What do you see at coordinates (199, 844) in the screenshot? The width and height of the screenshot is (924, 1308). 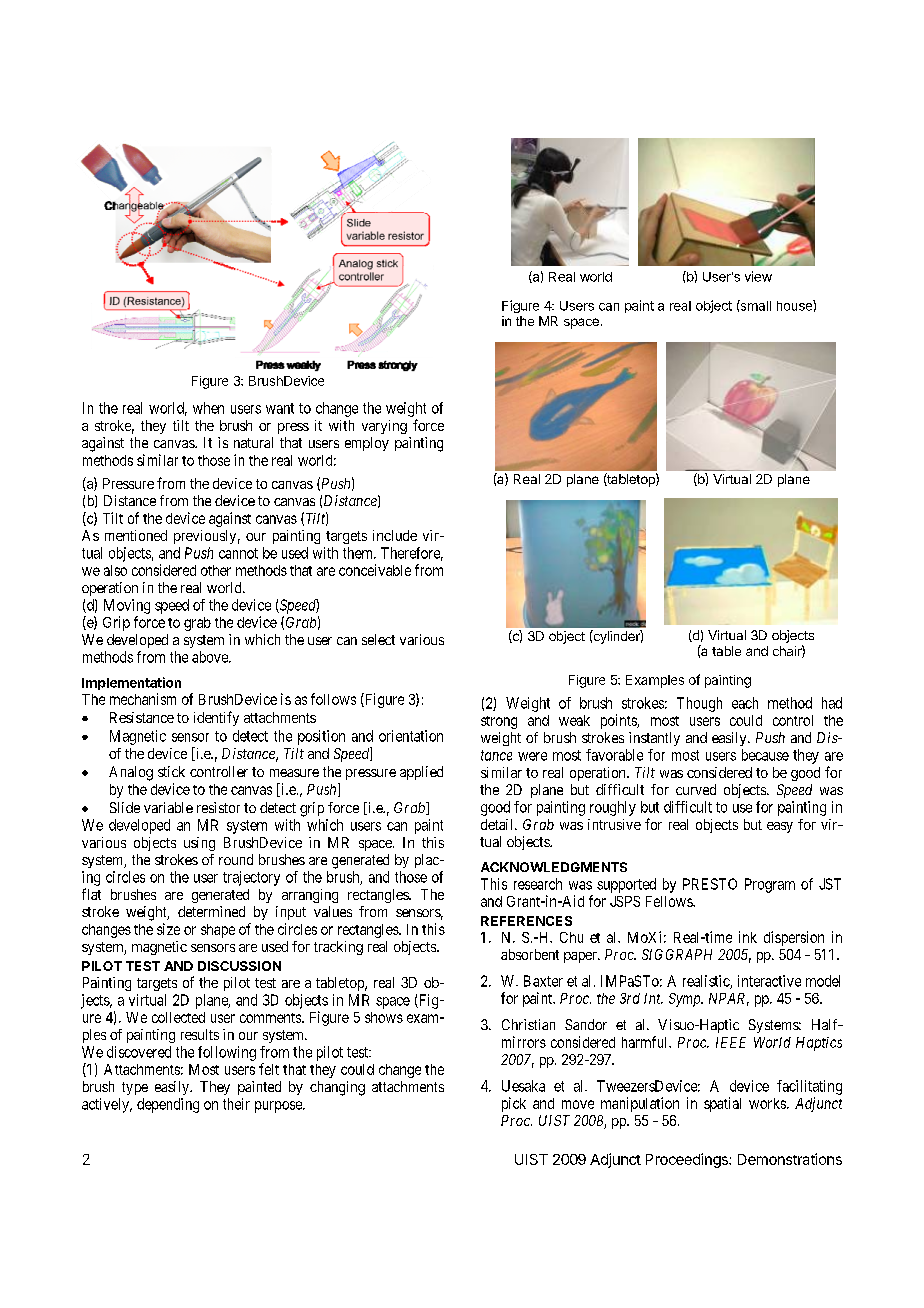 I see `using` at bounding box center [199, 844].
